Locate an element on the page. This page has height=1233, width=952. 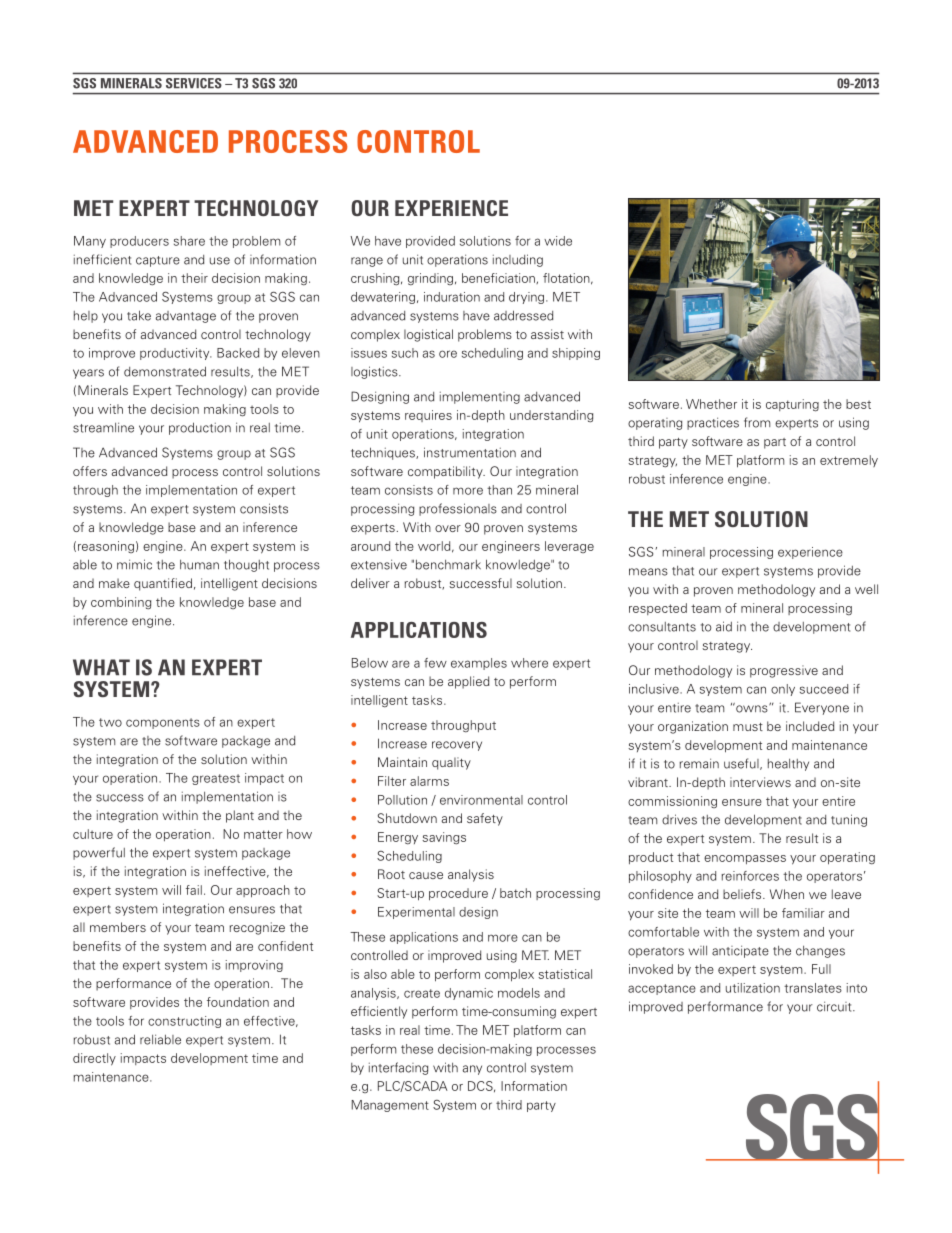
wide is located at coordinates (558, 241).
